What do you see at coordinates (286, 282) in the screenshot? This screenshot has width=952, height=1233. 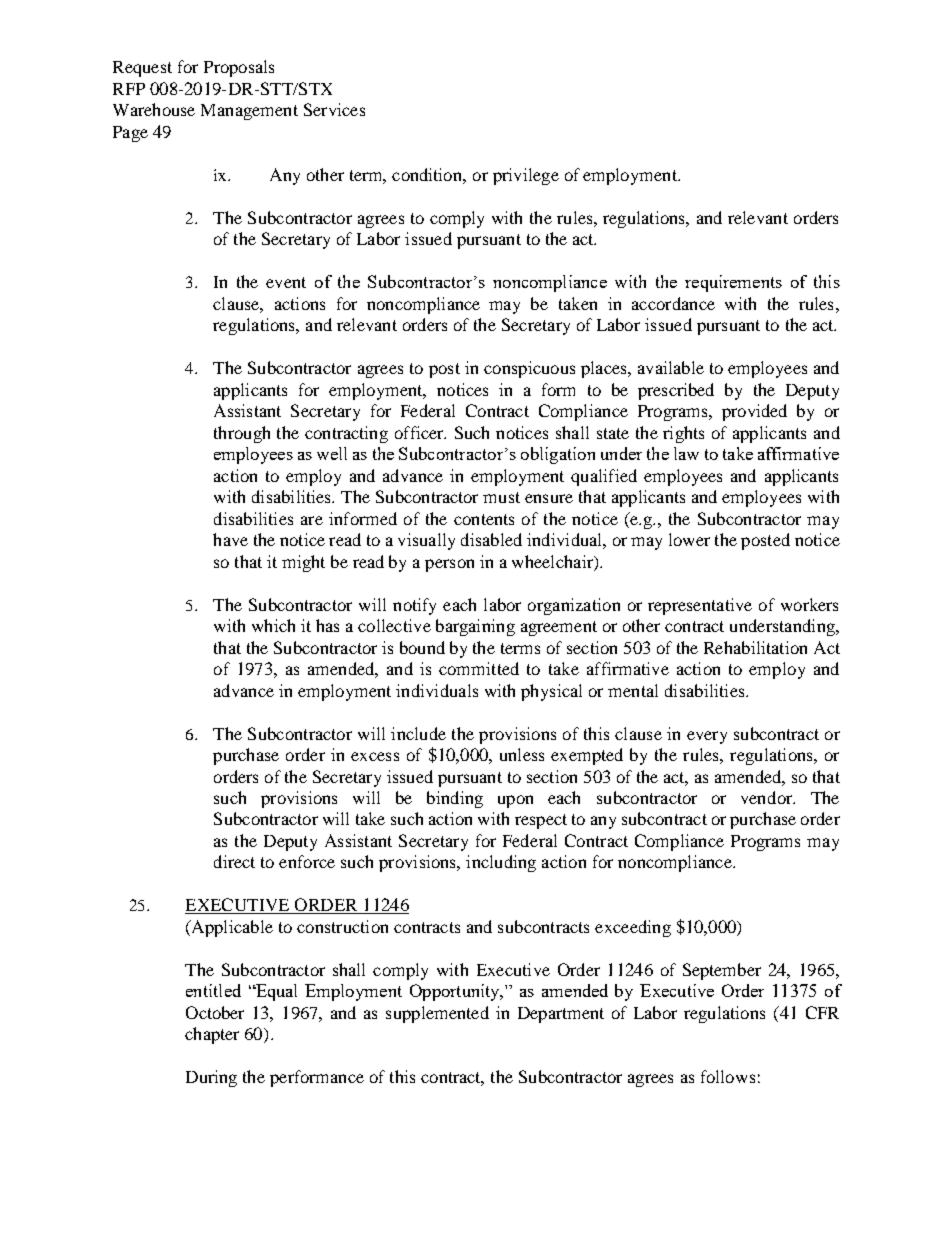 I see `event` at bounding box center [286, 282].
